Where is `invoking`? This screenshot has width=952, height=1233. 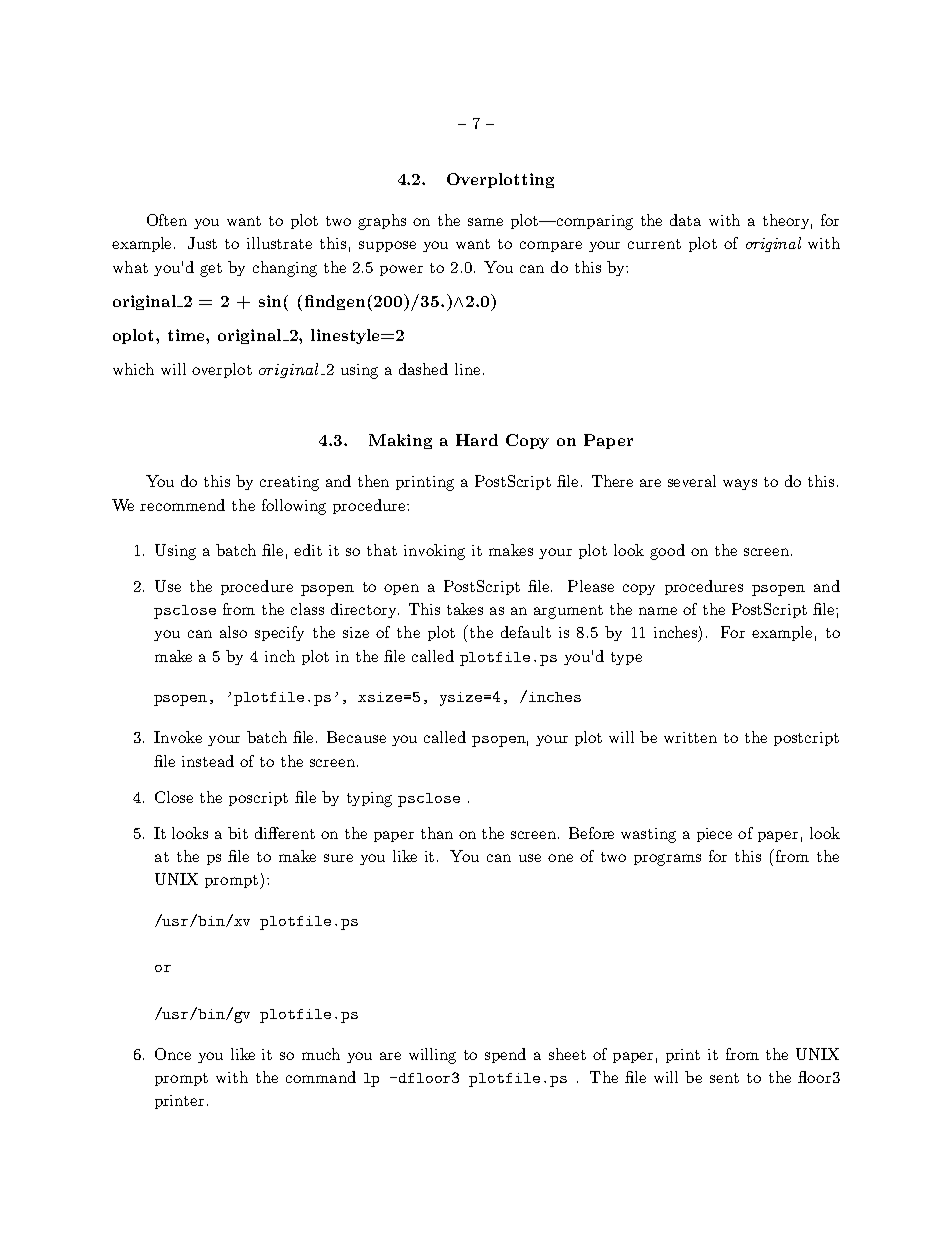
invoking is located at coordinates (434, 552).
